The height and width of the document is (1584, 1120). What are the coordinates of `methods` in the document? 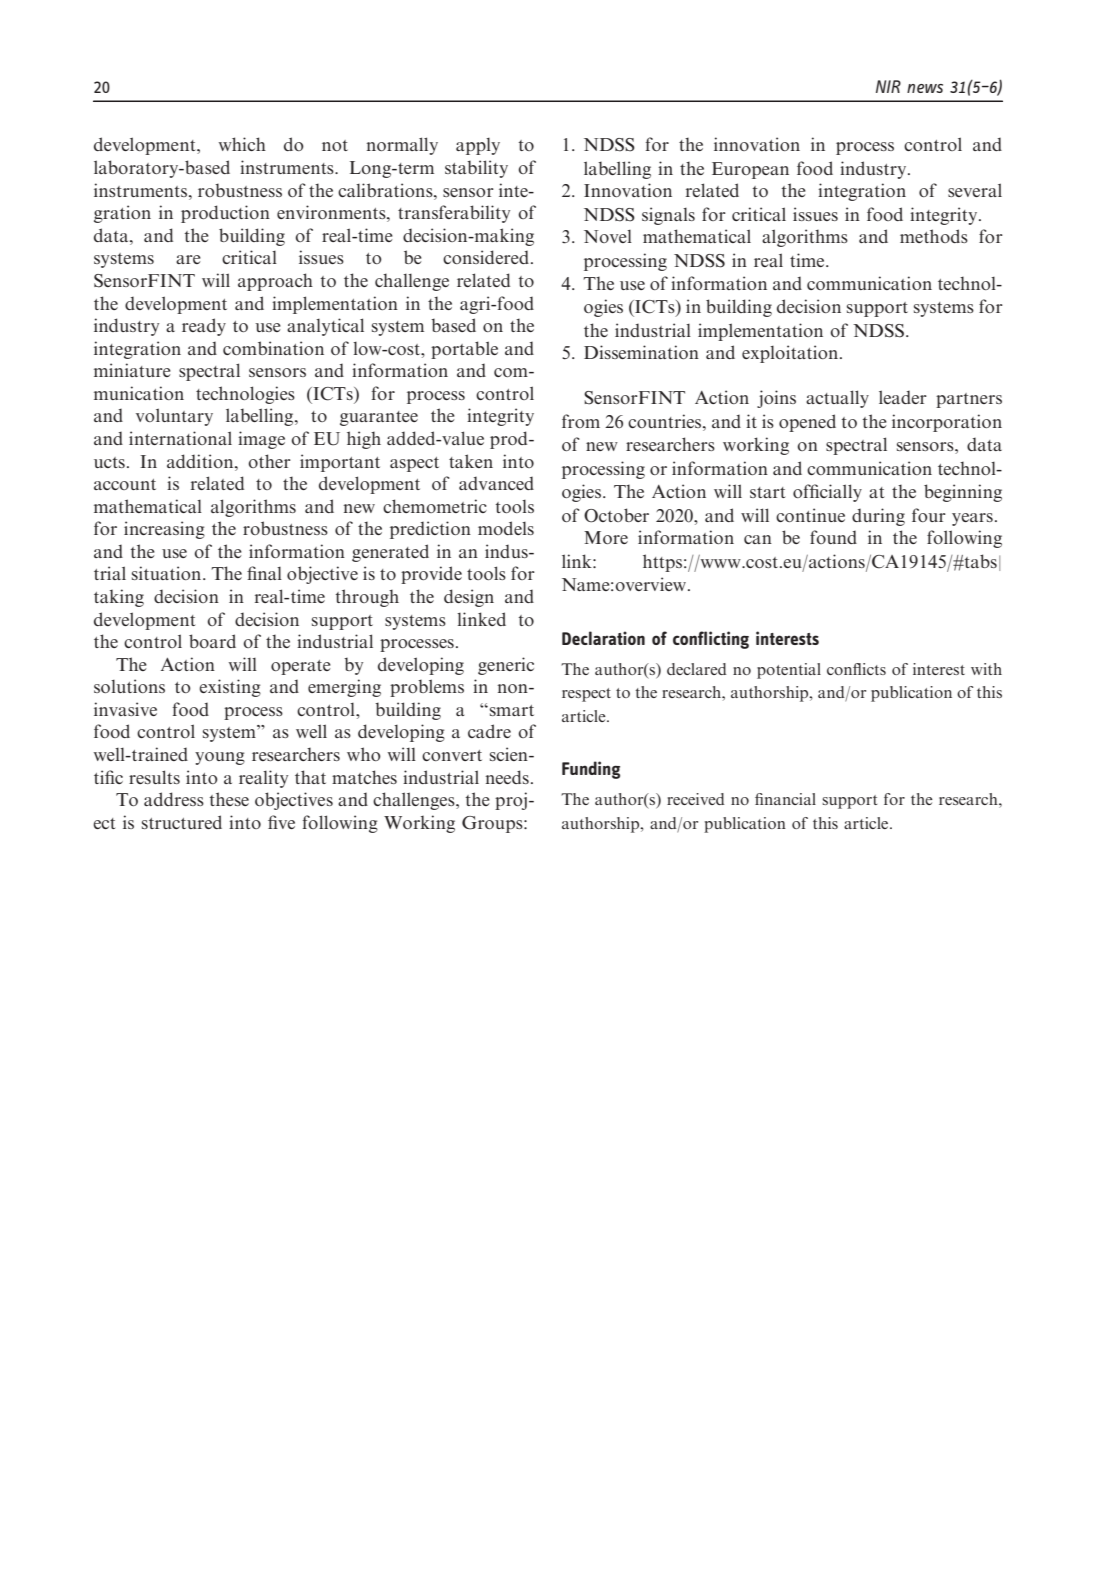 It's located at (934, 236).
